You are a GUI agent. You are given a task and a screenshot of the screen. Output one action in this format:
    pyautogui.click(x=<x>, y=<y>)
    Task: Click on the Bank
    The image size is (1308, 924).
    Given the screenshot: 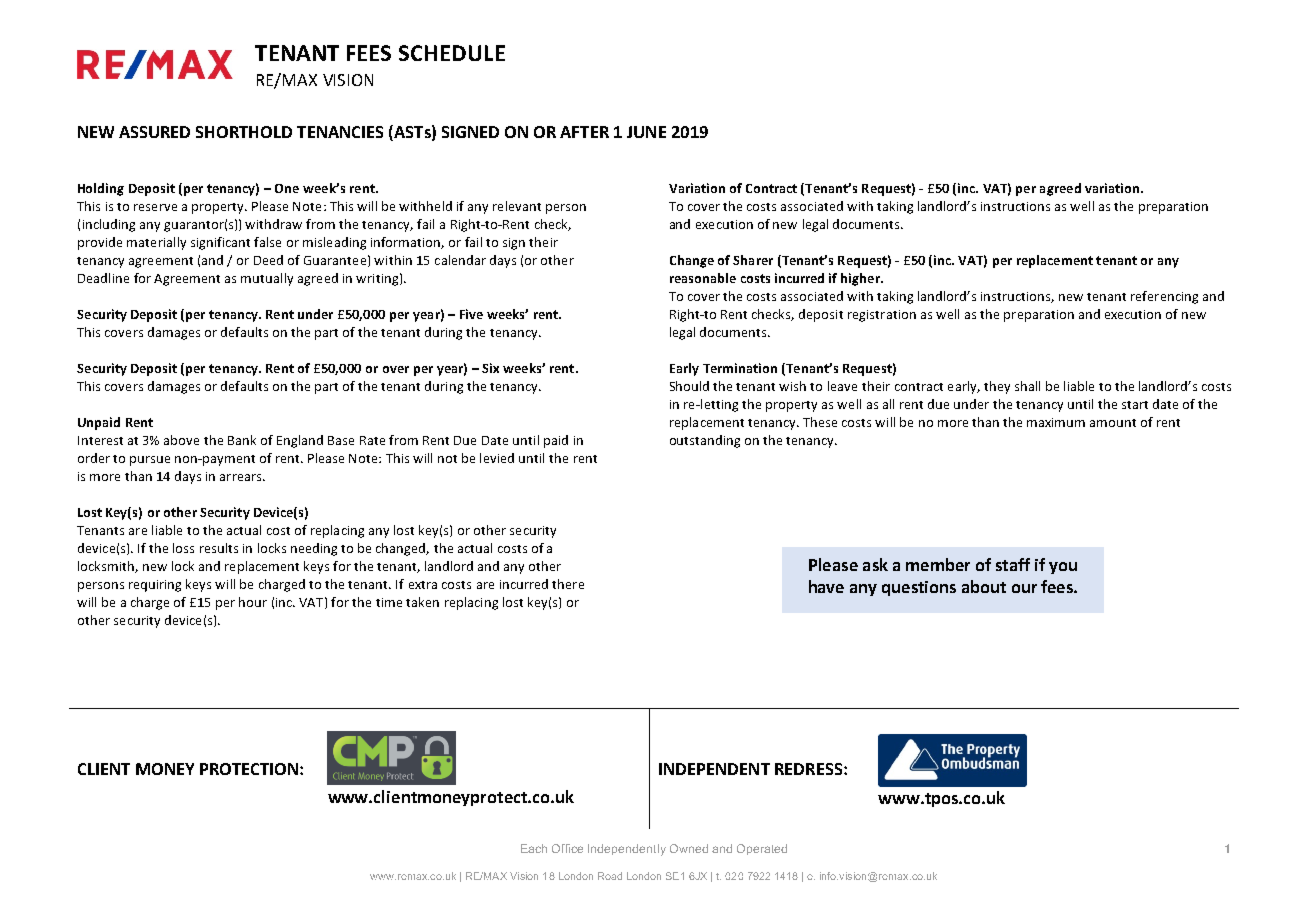 What is the action you would take?
    pyautogui.click(x=242, y=440)
